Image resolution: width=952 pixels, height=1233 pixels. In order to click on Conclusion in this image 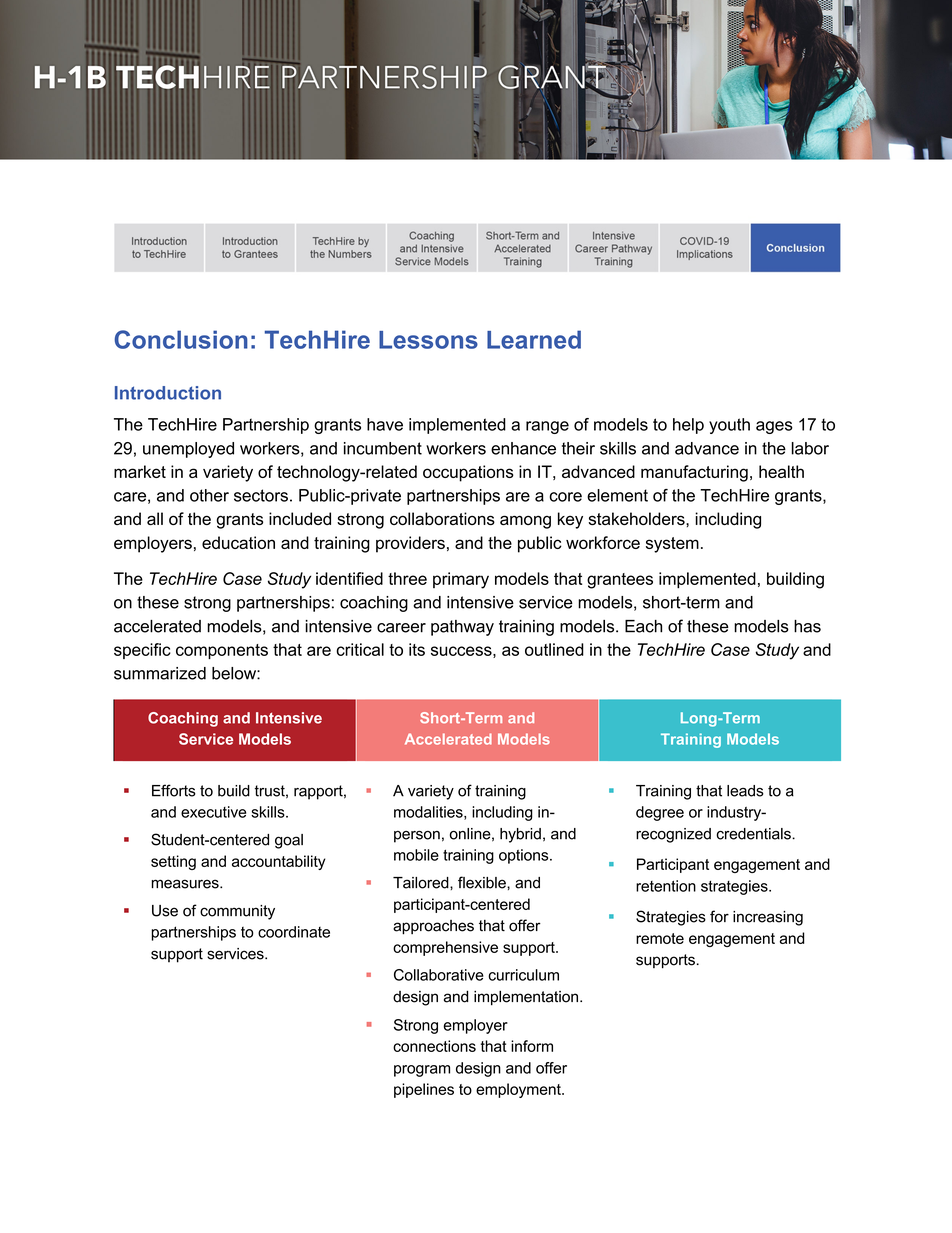, I will do `click(181, 339)`.
